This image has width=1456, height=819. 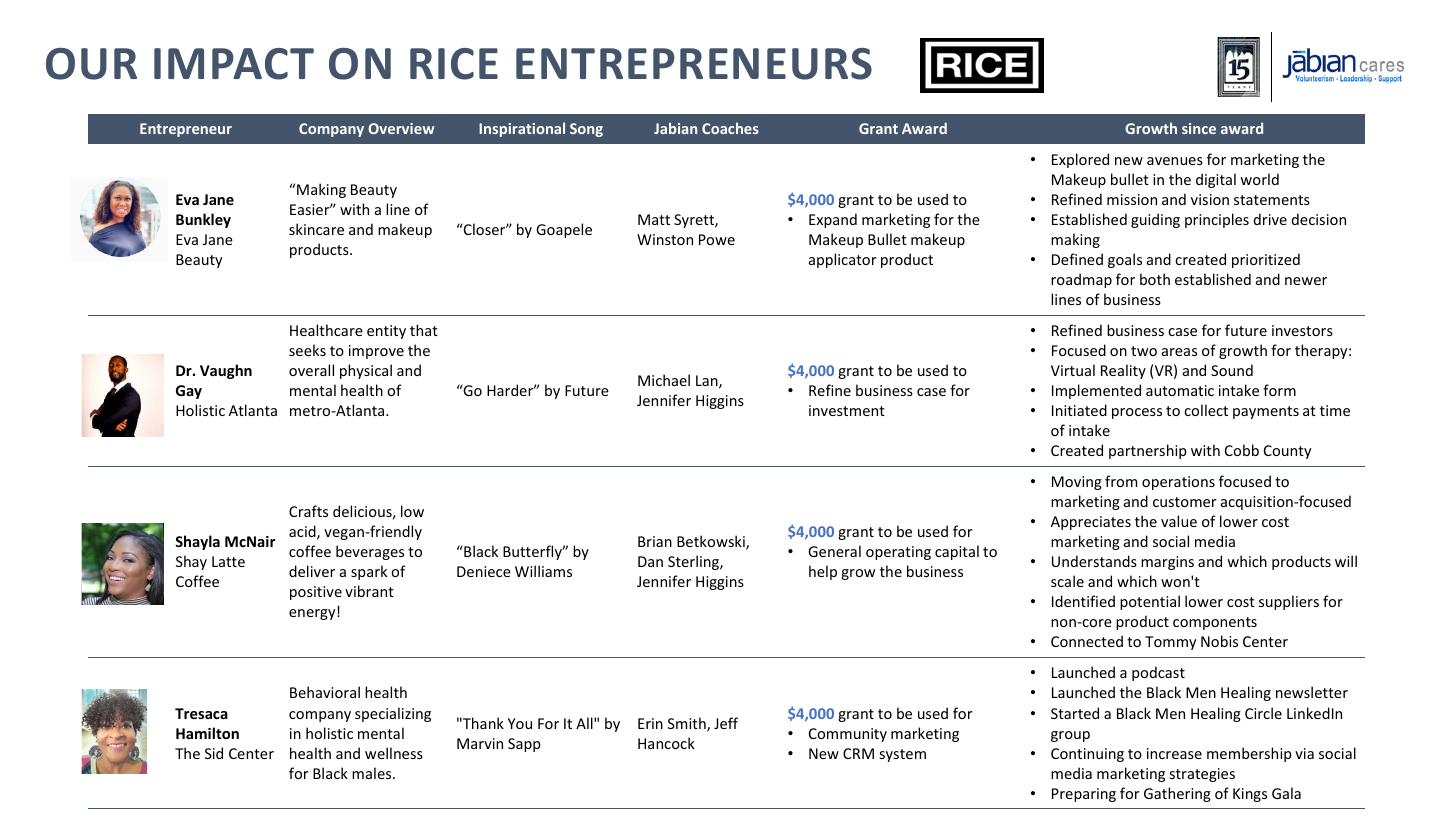 What do you see at coordinates (214, 753) in the image?
I see `Sid` at bounding box center [214, 753].
